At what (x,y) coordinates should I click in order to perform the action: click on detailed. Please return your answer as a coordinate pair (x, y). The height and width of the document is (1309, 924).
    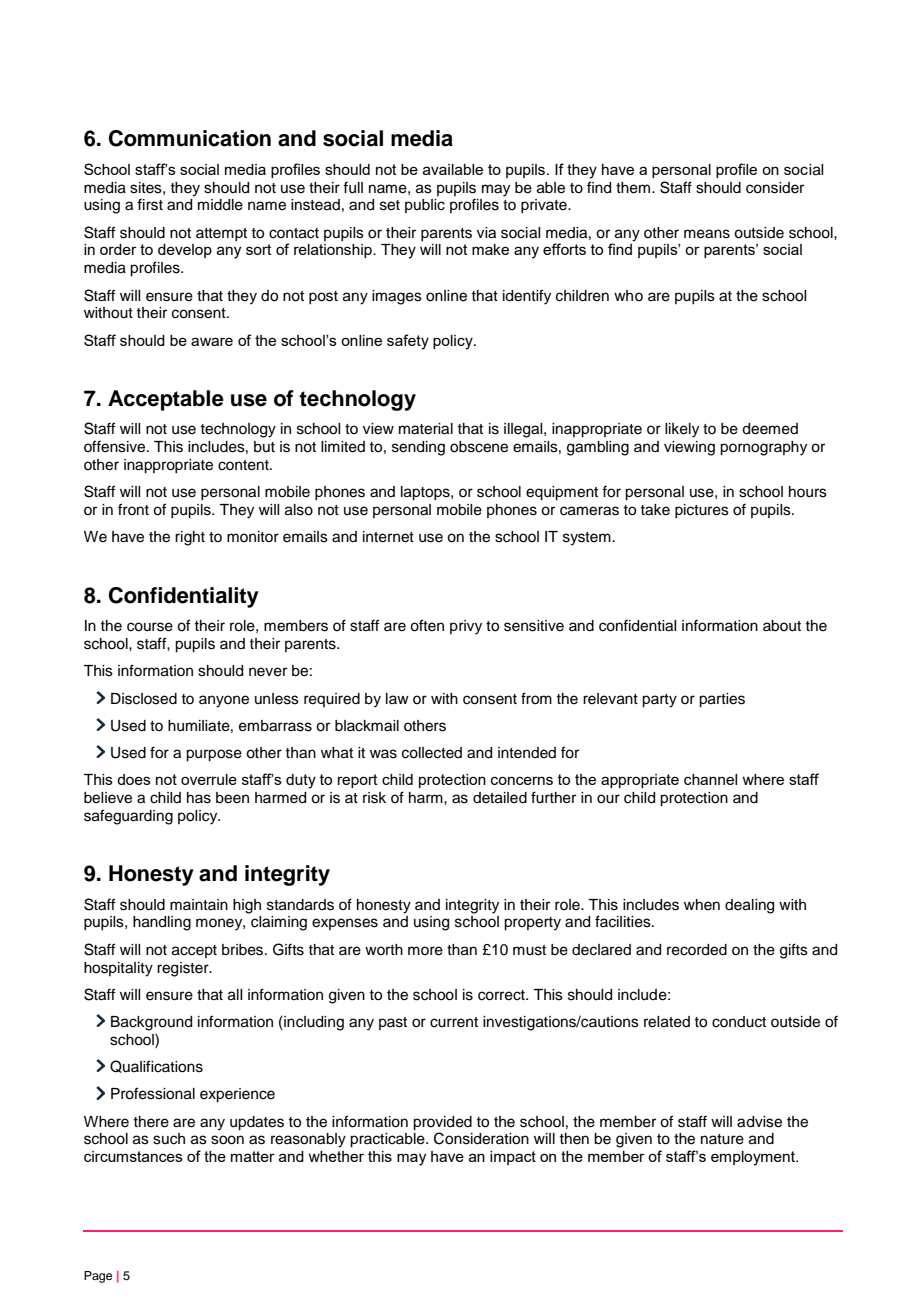
    Looking at the image, I should click on (500, 798).
